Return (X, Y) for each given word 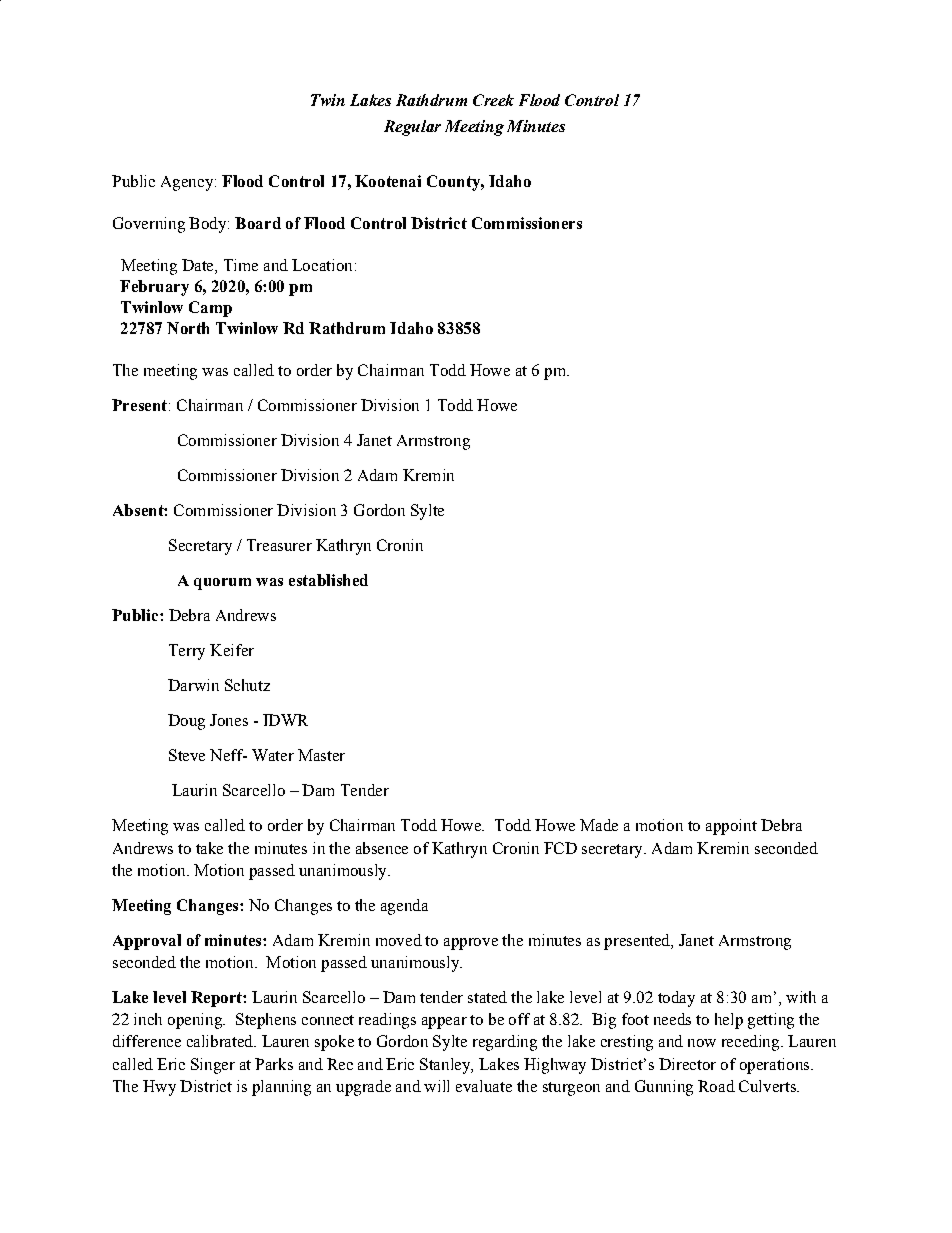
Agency (188, 183)
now (702, 1043)
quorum (222, 584)
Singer (213, 1066)
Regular (412, 128)
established (328, 580)
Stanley (446, 1066)
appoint (731, 827)
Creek (493, 100)
